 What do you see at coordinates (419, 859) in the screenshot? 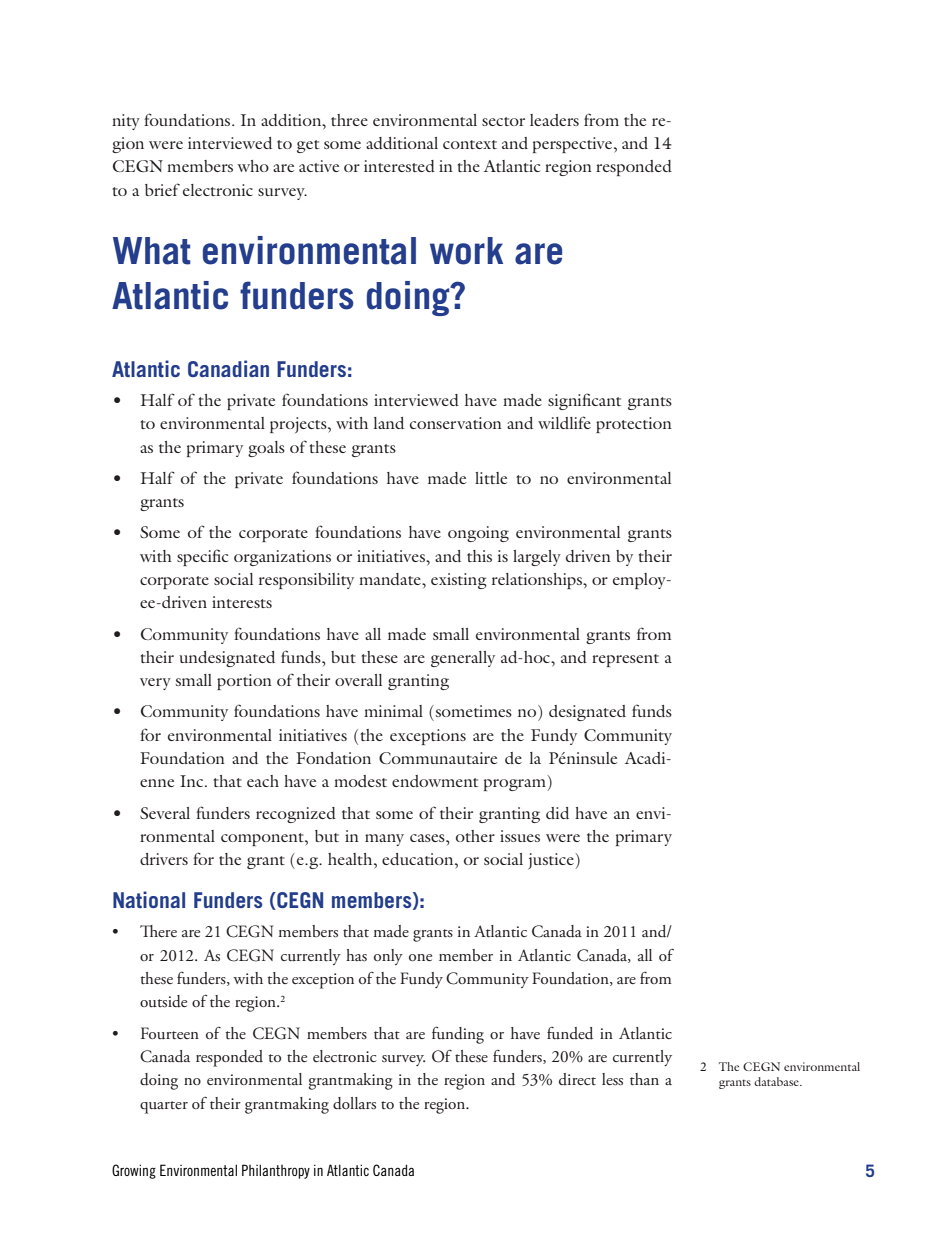
I see `education` at bounding box center [419, 859].
